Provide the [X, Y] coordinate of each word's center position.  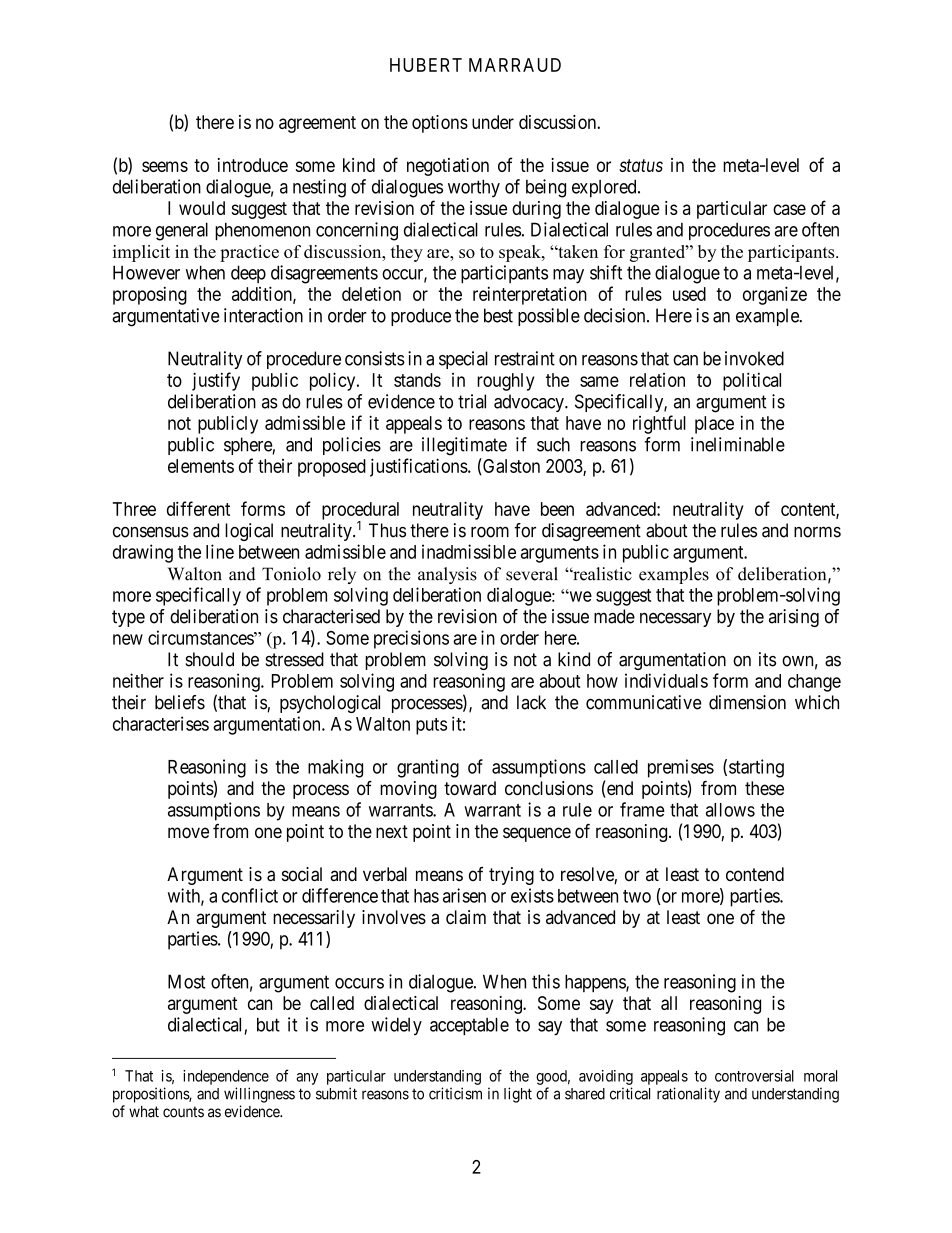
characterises [161, 723]
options [440, 124]
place [714, 425]
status [641, 165]
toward [470, 788]
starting [756, 768]
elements [201, 466]
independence [226, 1077]
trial [472, 401]
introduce [253, 165]
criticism [455, 1093]
